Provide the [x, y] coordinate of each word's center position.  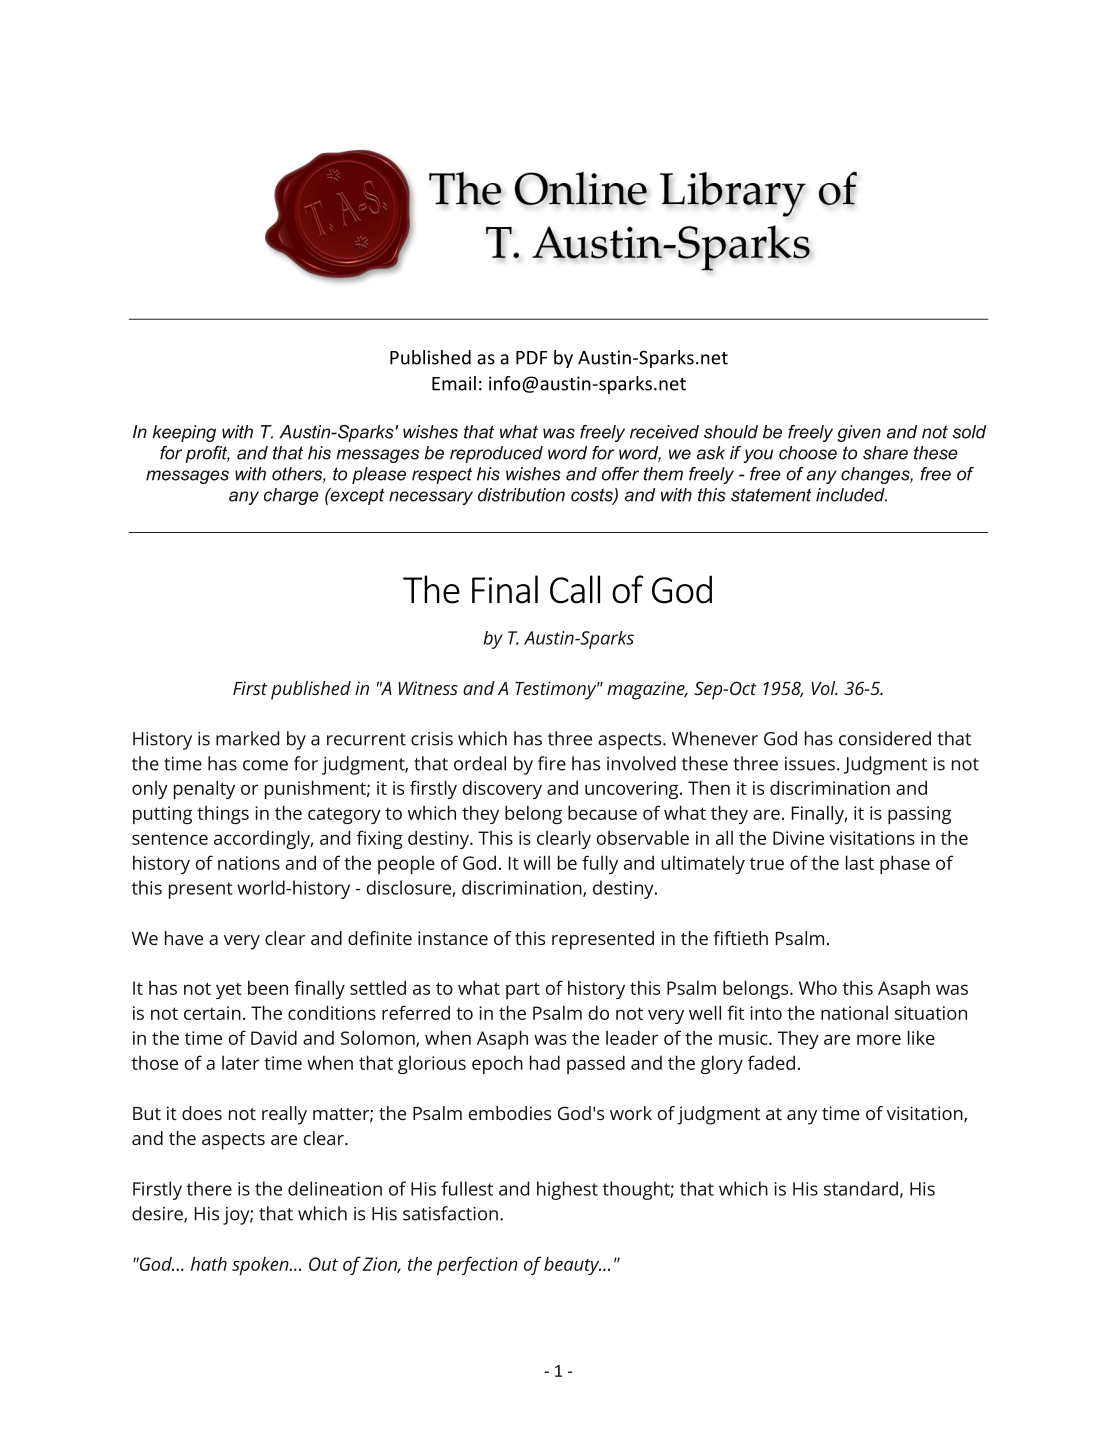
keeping [184, 433]
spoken [261, 1266]
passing [919, 815]
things [223, 815]
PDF [532, 358]
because [602, 812]
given [859, 433]
